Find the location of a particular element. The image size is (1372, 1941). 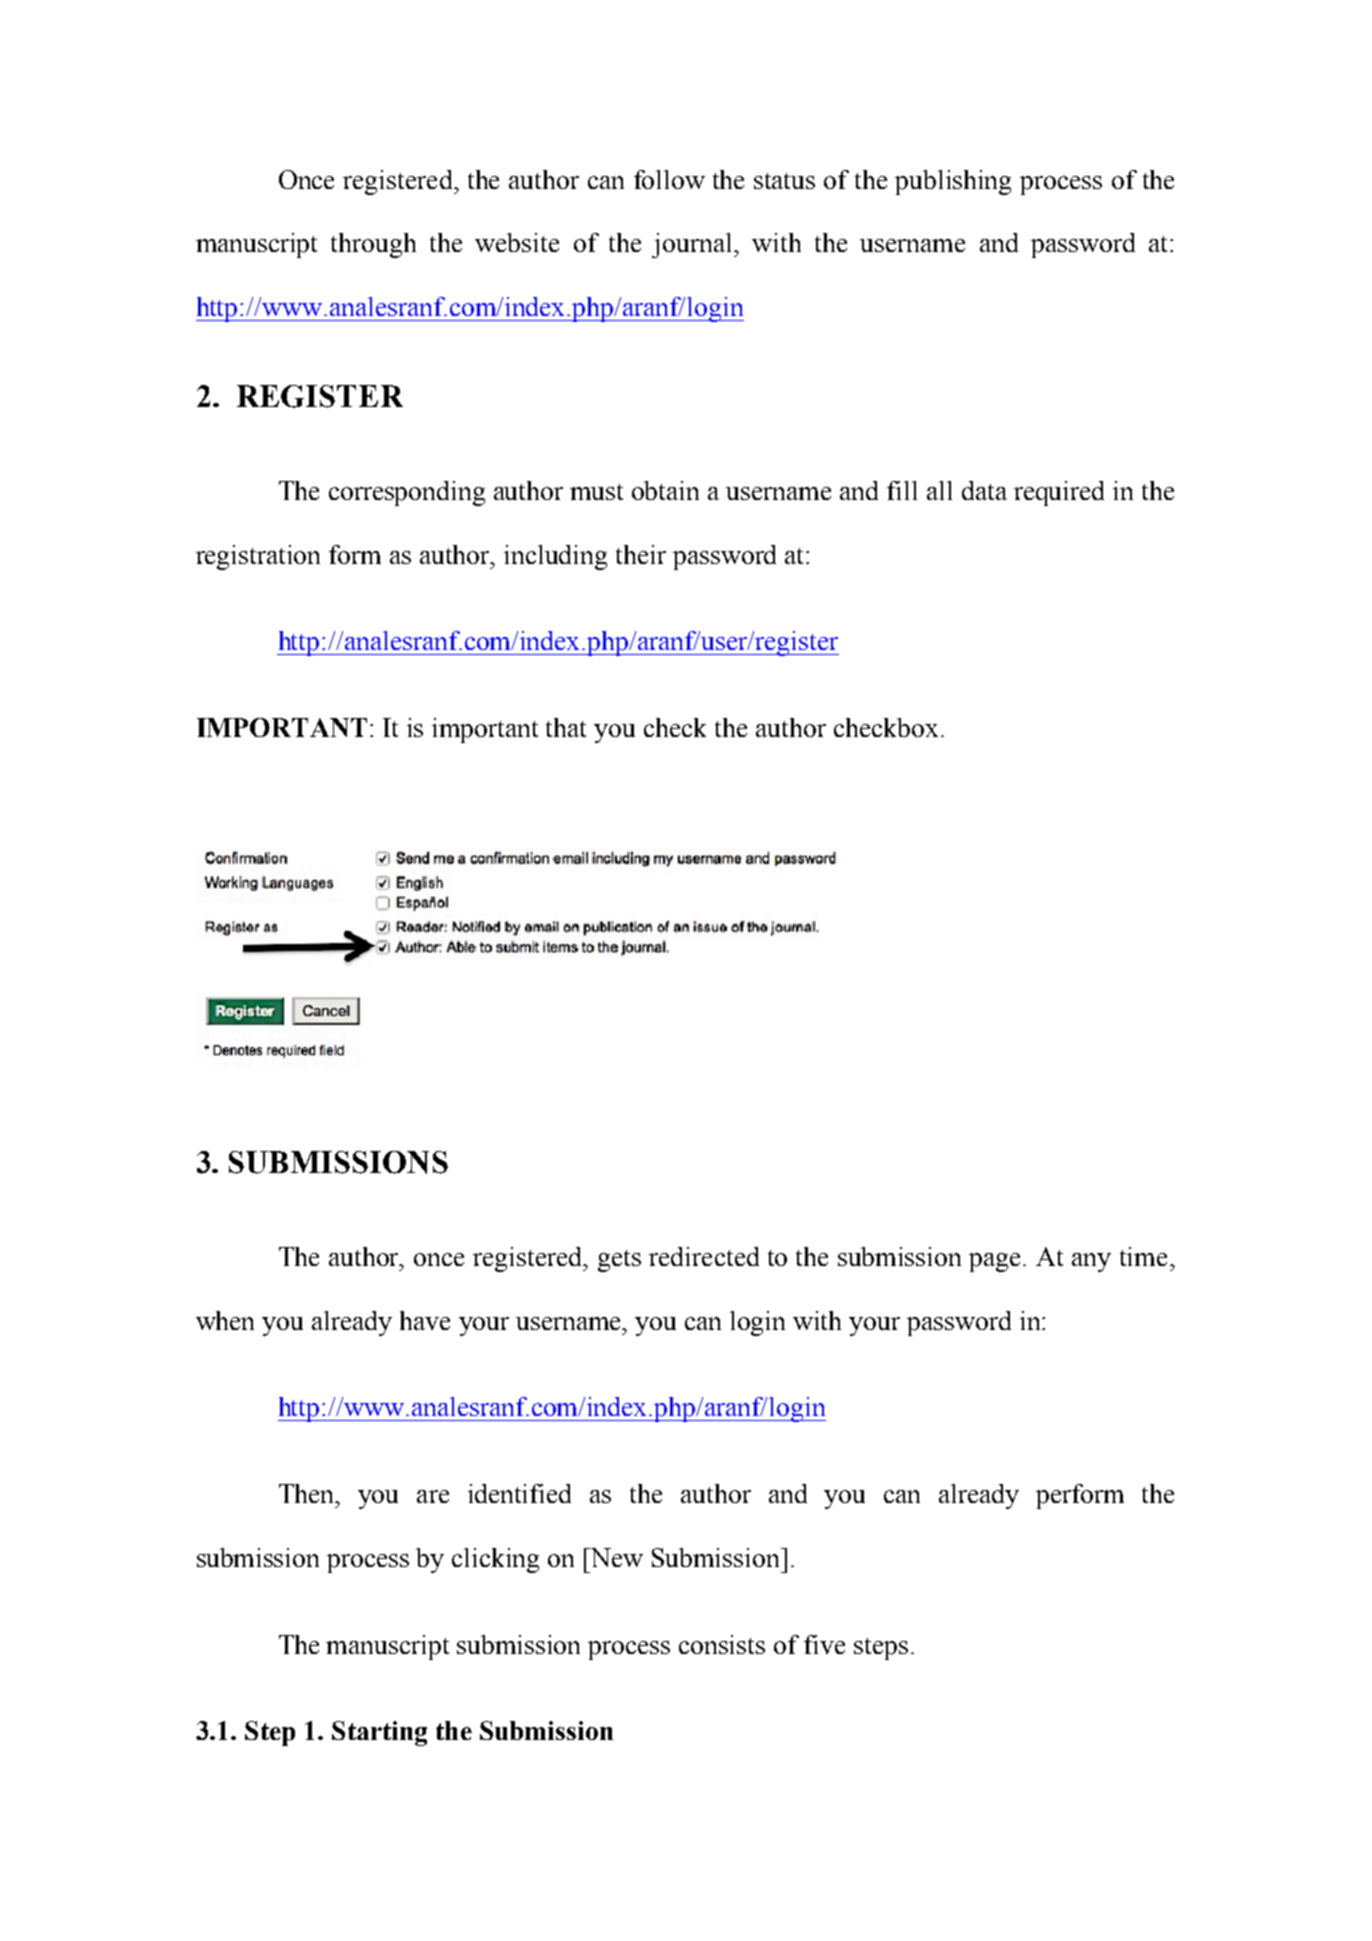

consists is located at coordinates (722, 1644).
